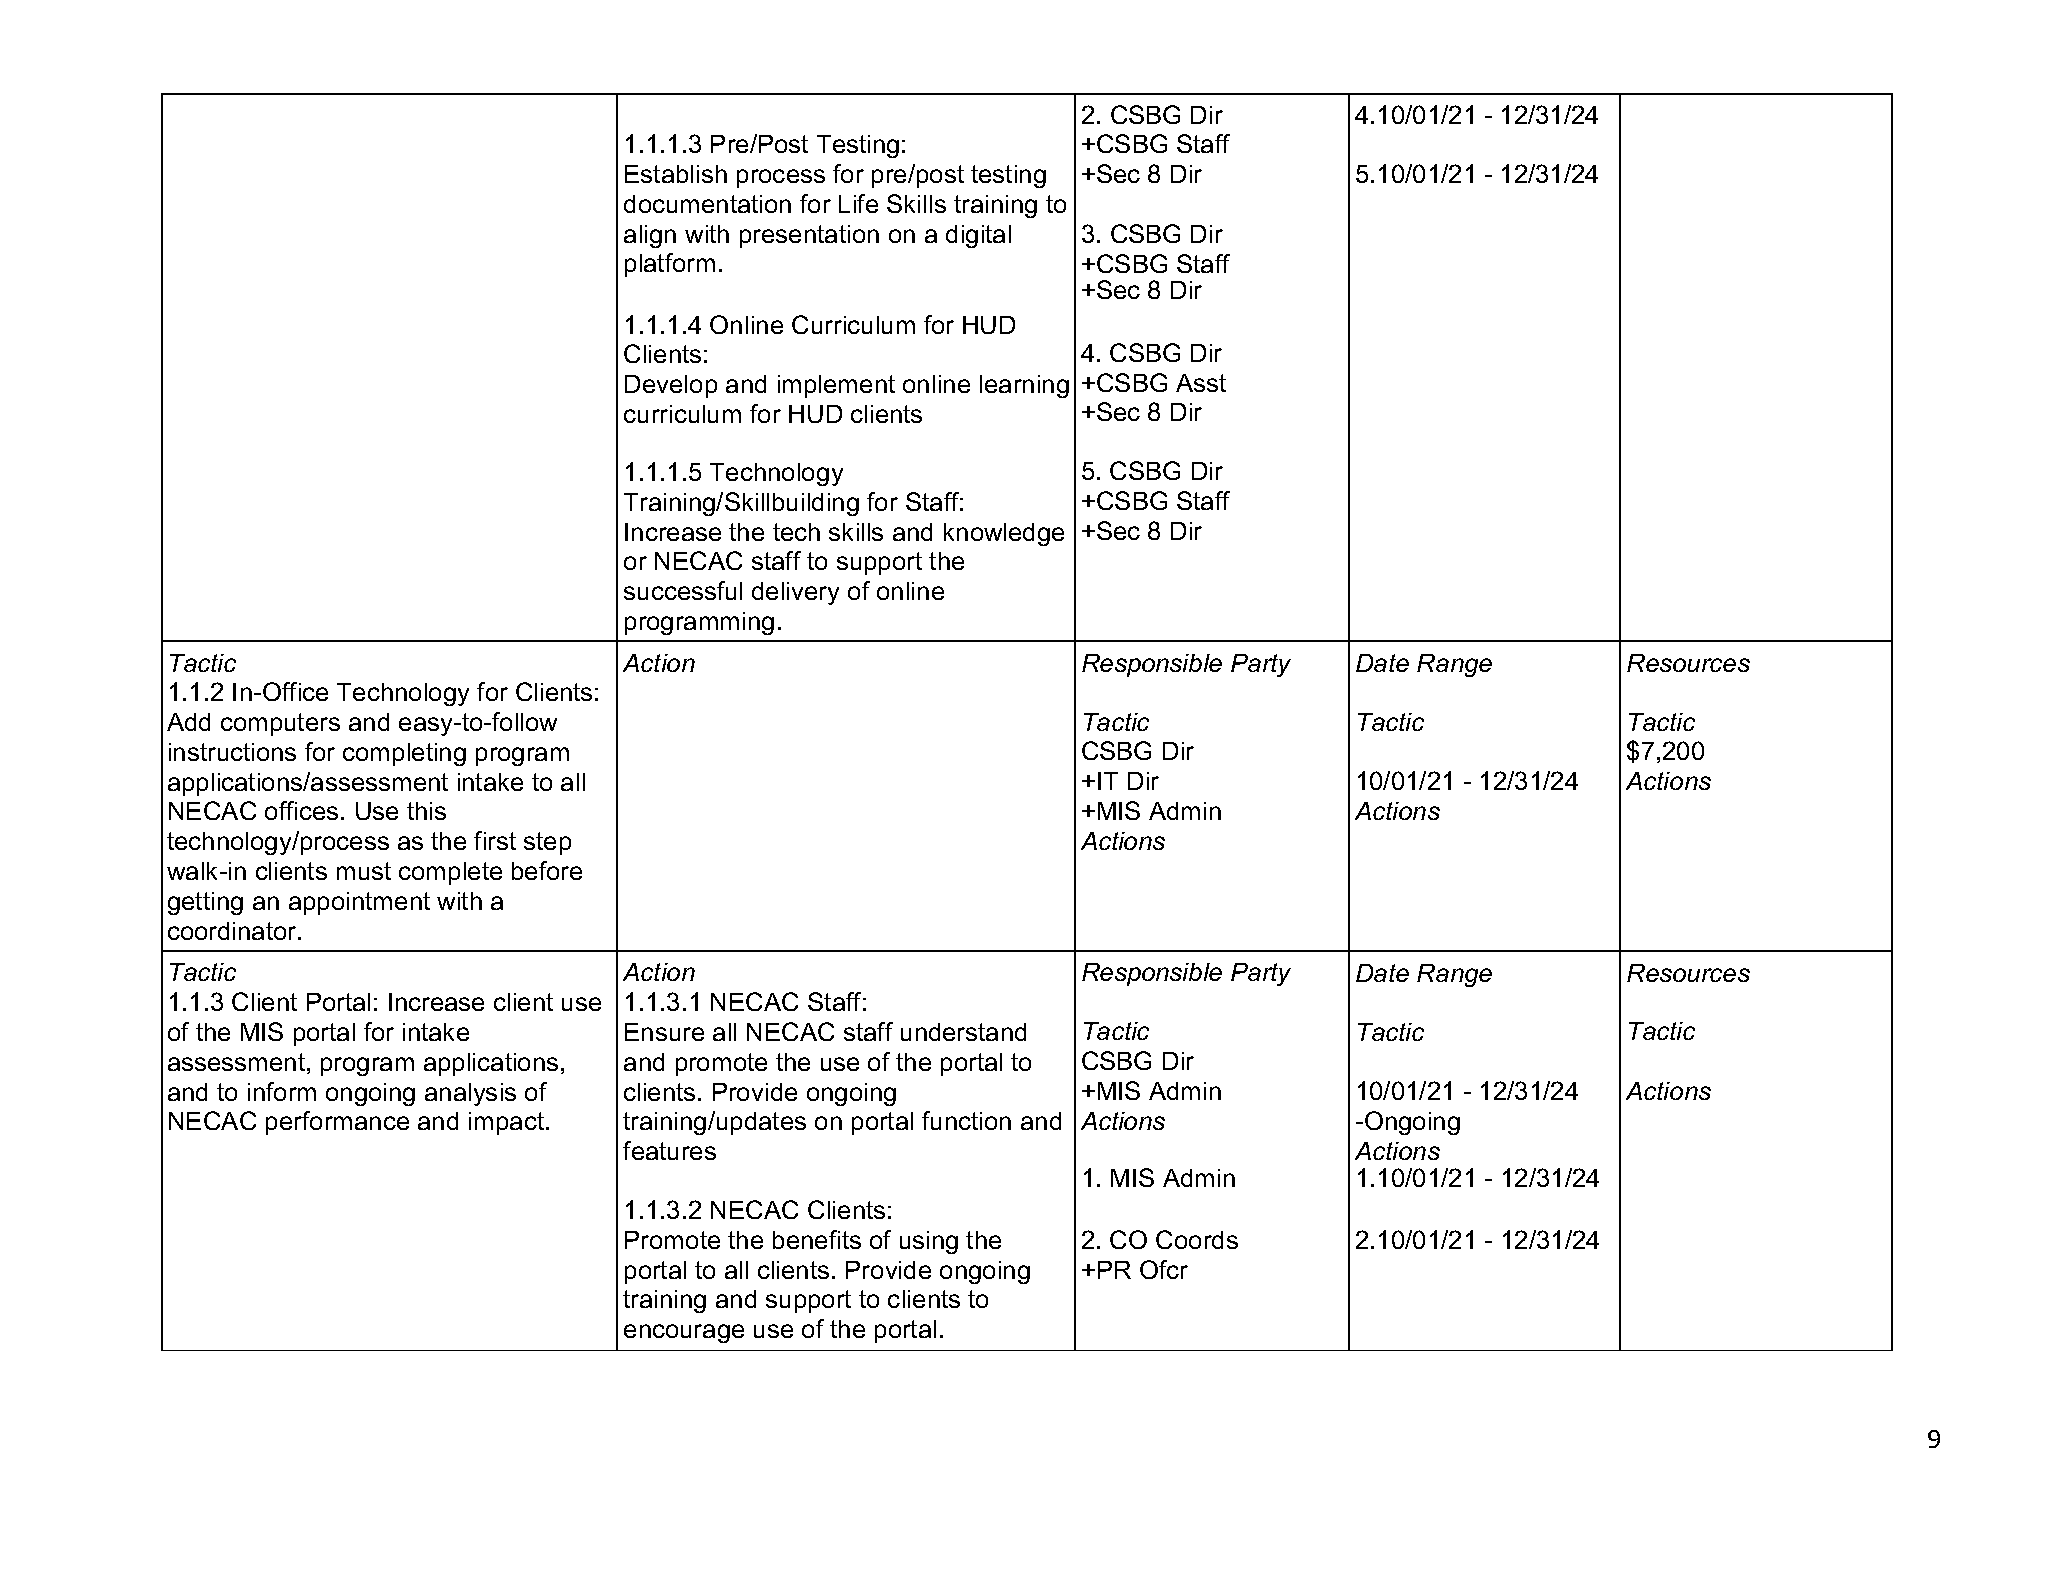 The height and width of the image is (1583, 2049). What do you see at coordinates (707, 204) in the image?
I see `documentation` at bounding box center [707, 204].
